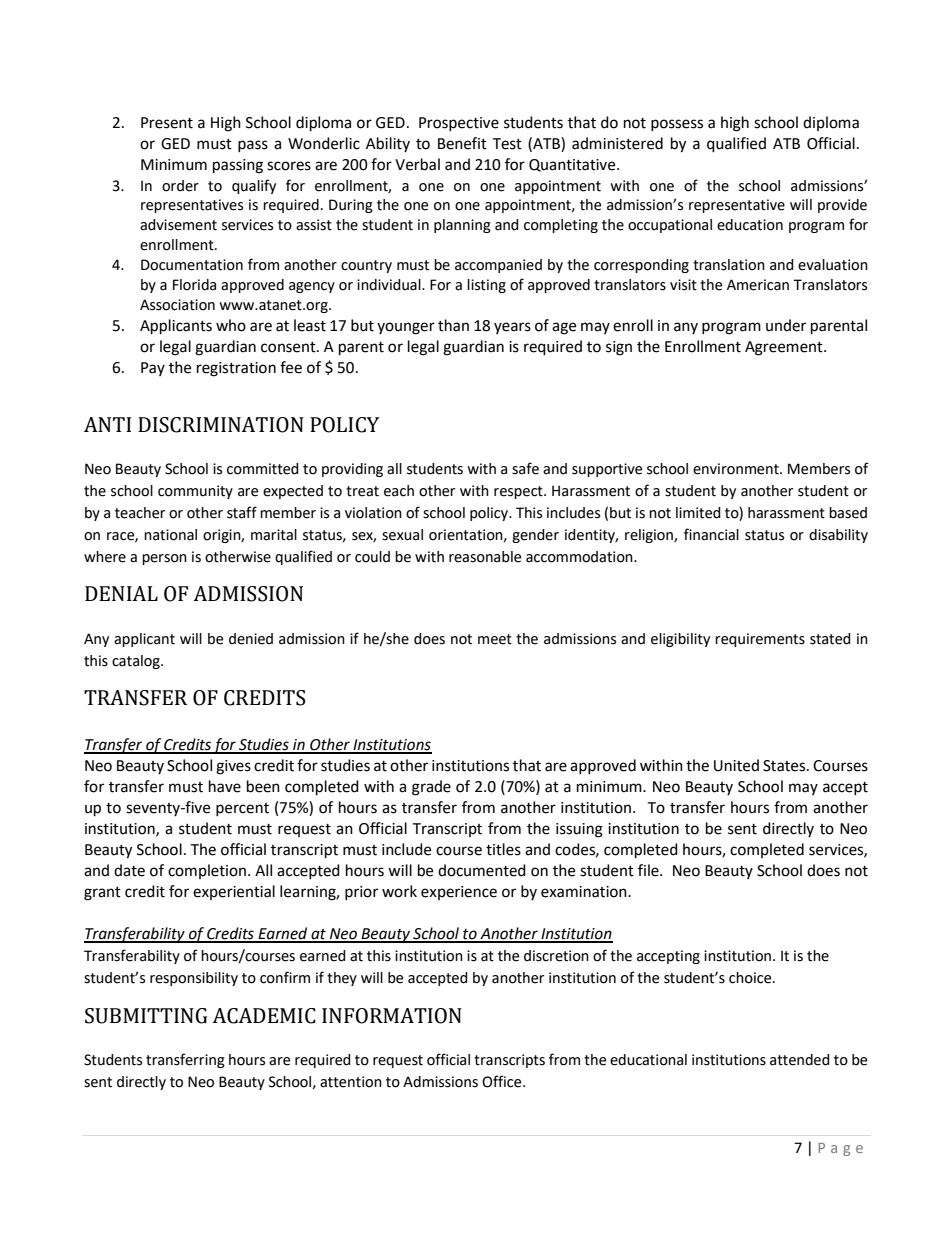 This screenshot has height=1233, width=952. What do you see at coordinates (180, 186) in the screenshot?
I see `order` at bounding box center [180, 186].
